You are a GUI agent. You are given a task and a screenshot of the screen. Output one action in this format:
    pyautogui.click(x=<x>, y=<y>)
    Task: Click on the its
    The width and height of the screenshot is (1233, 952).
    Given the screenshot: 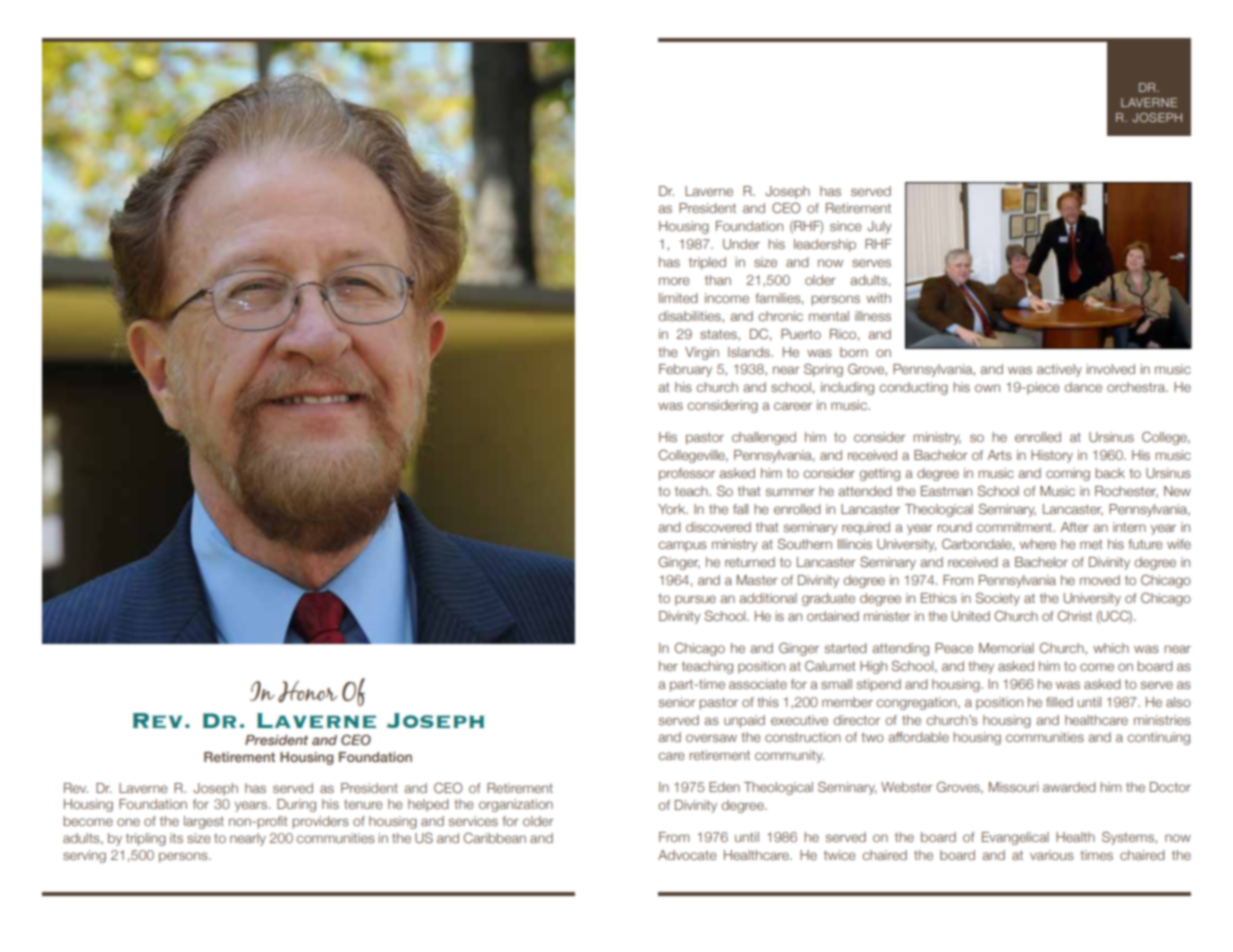 What is the action you would take?
    pyautogui.click(x=176, y=838)
